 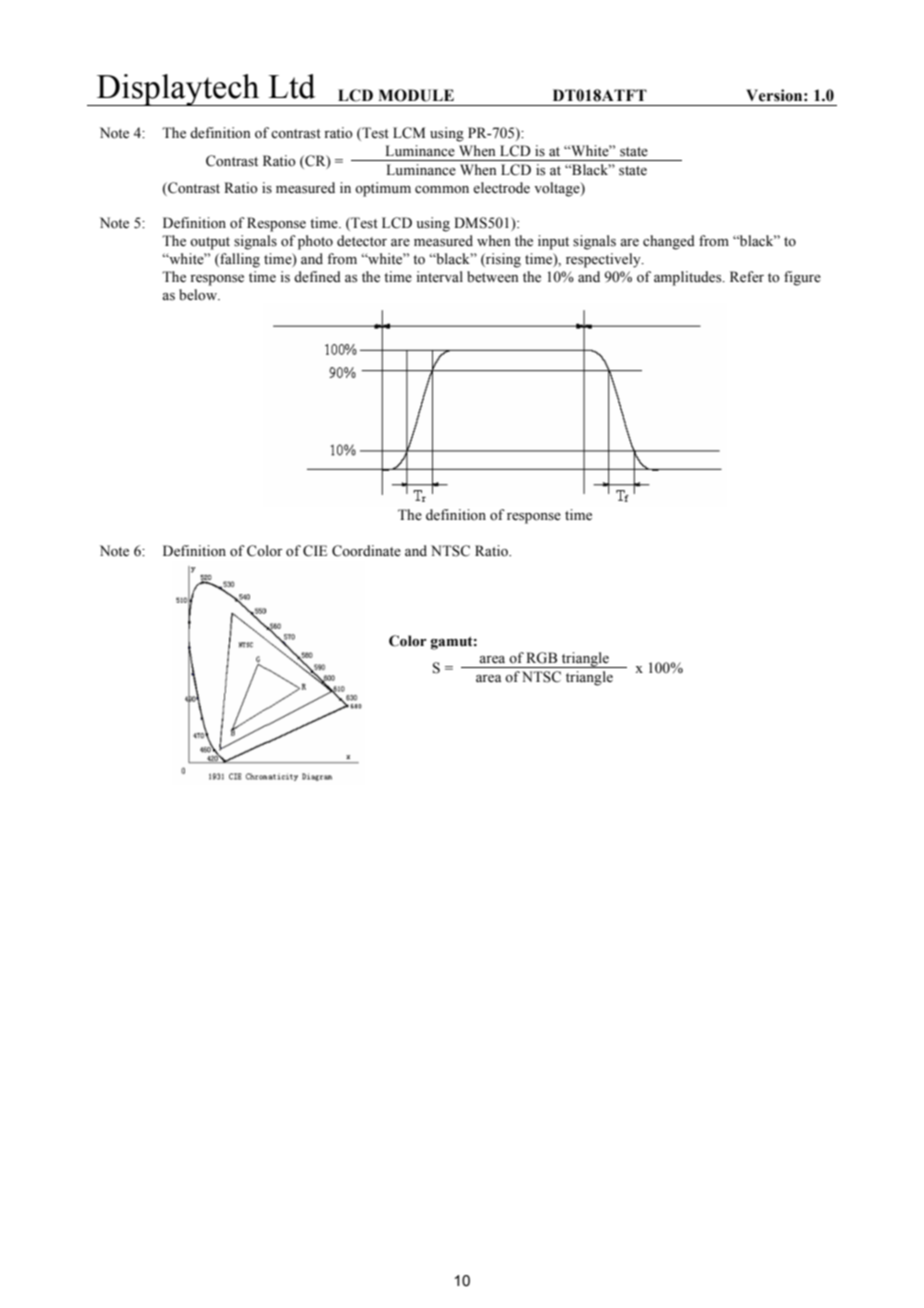 I want to click on between, so click(x=493, y=277).
